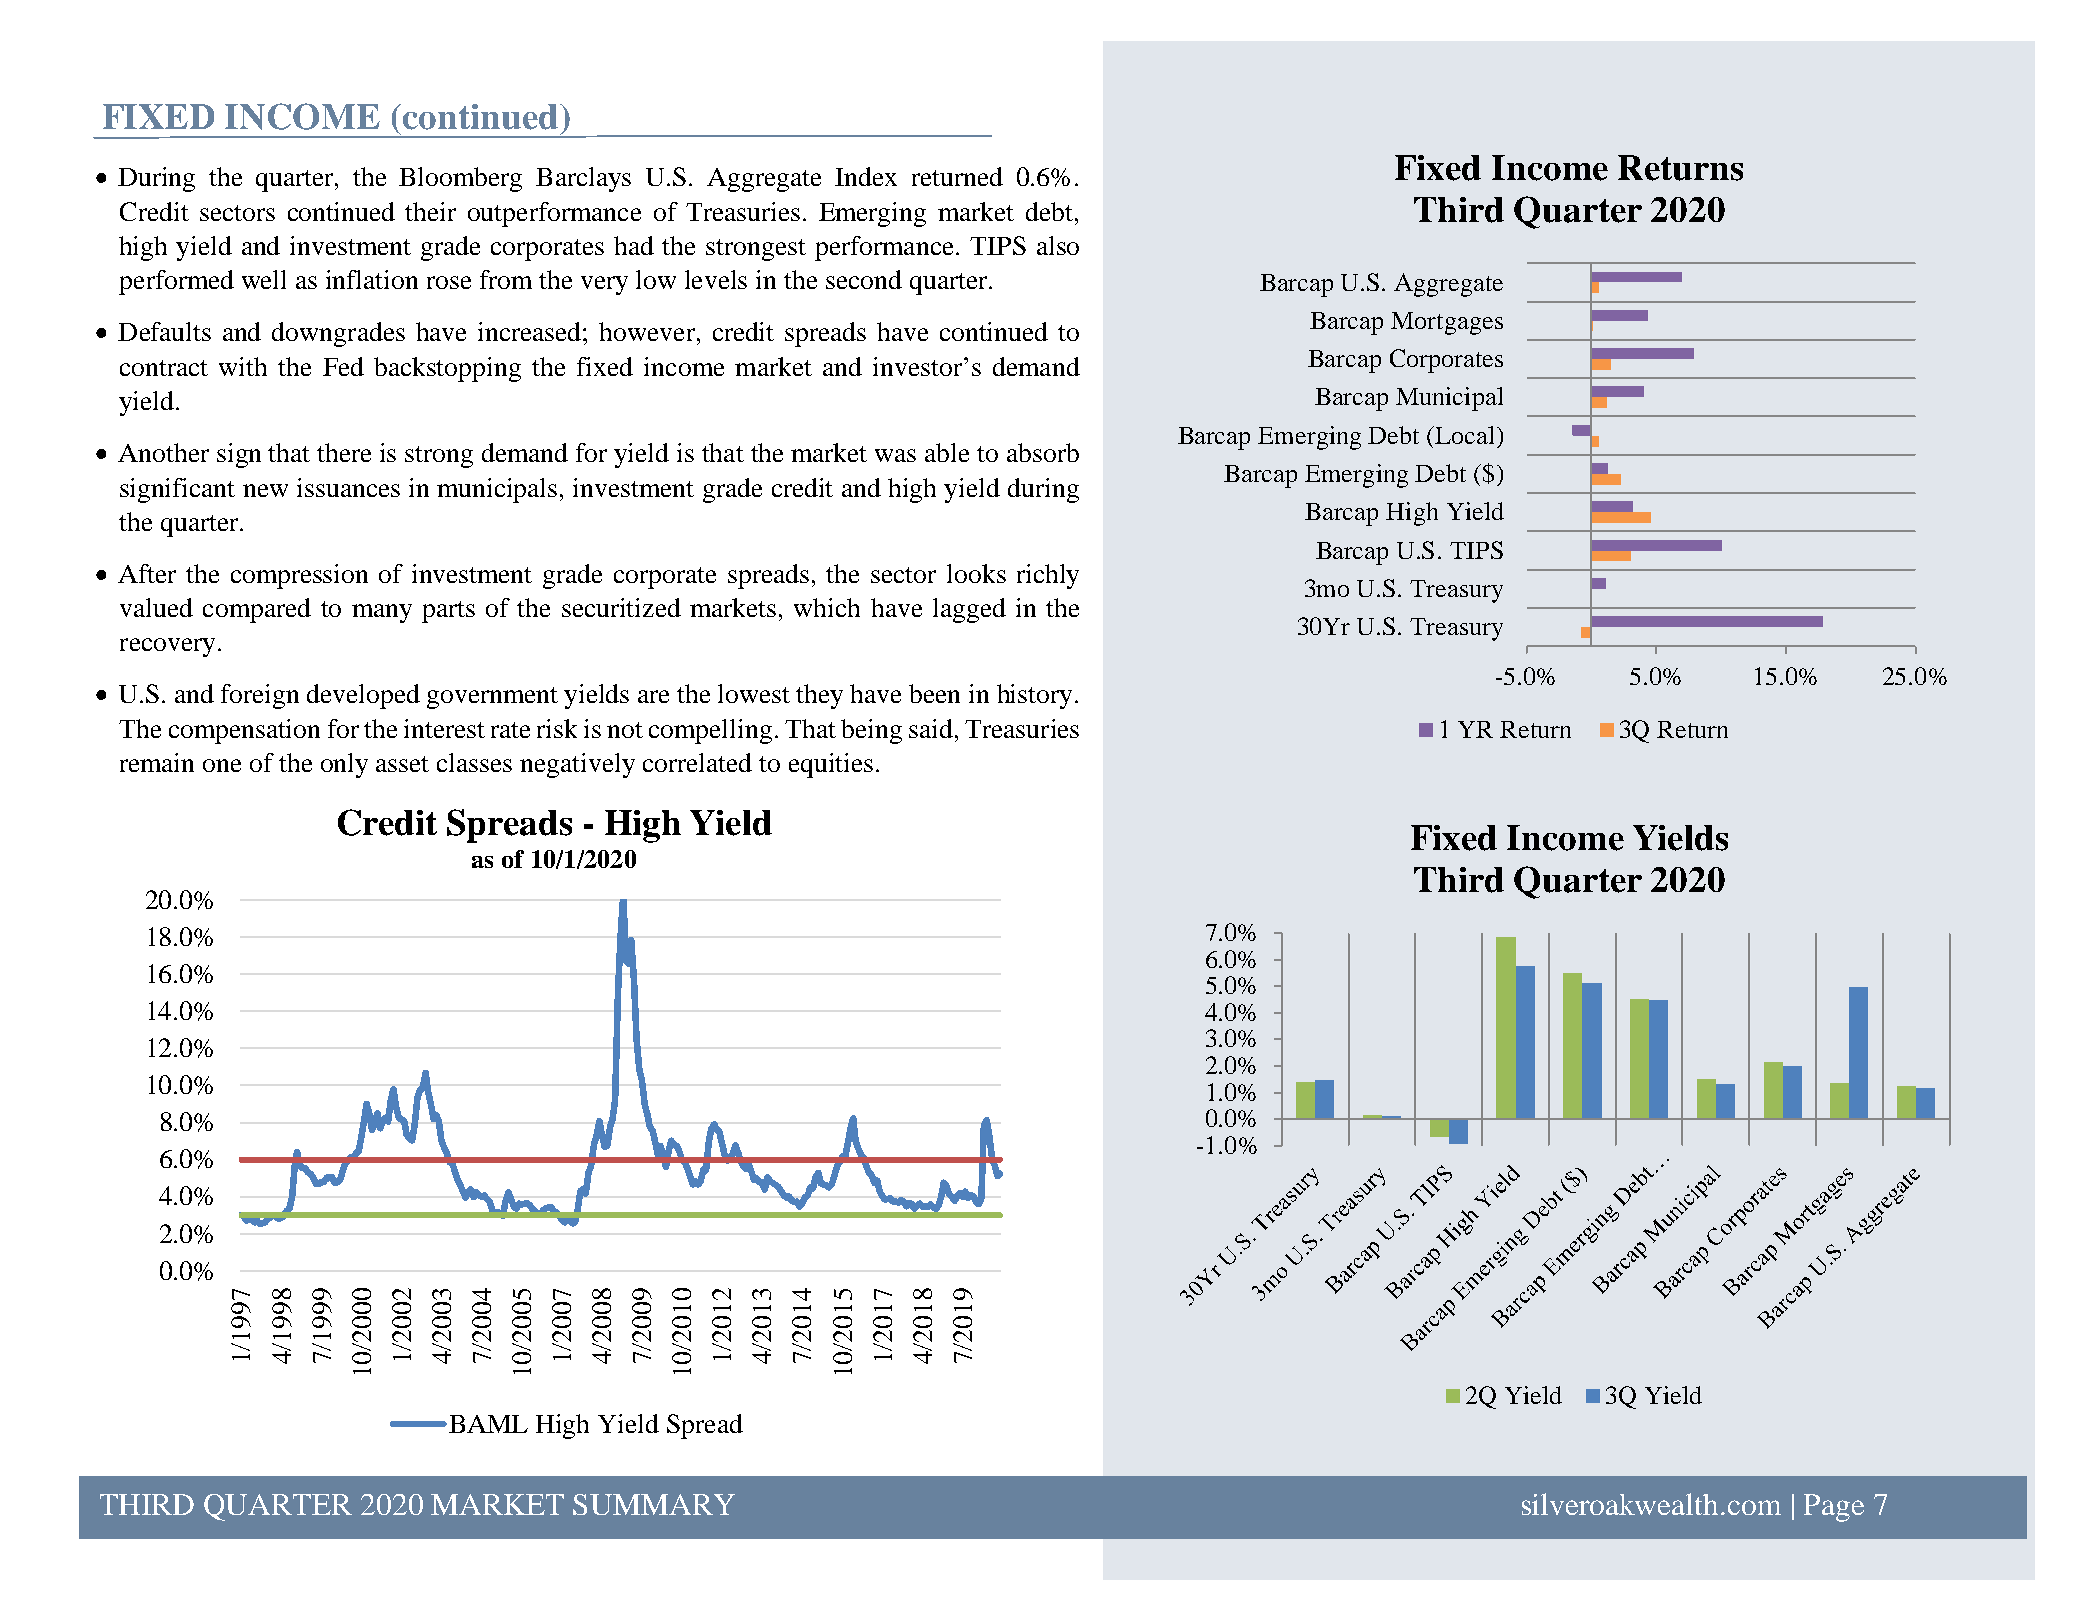 The image size is (2084, 1611). Describe the element at coordinates (430, 211) in the screenshot. I see `their` at that location.
